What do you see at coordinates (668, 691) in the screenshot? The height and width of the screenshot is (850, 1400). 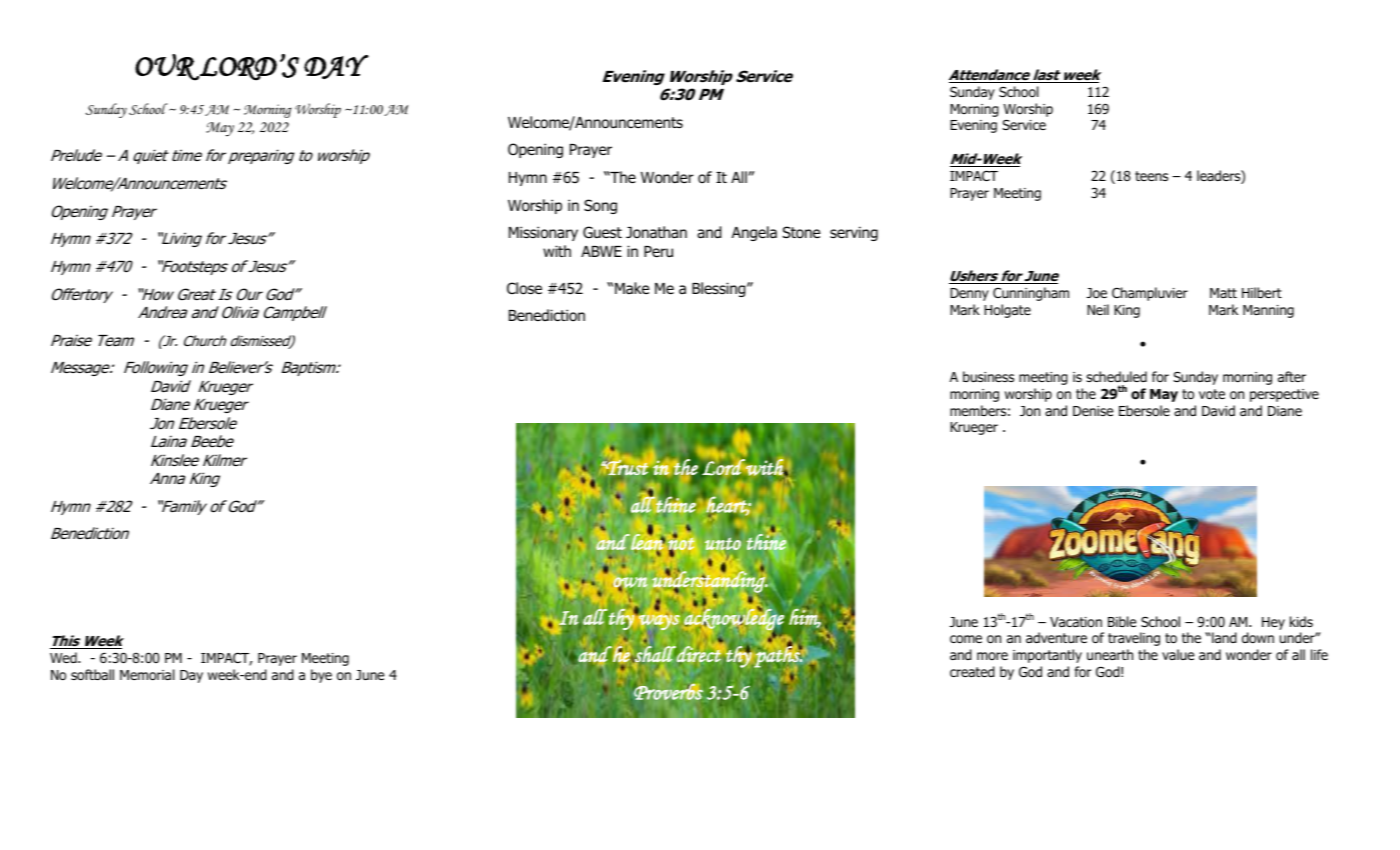 I see `Proverbs` at bounding box center [668, 691].
